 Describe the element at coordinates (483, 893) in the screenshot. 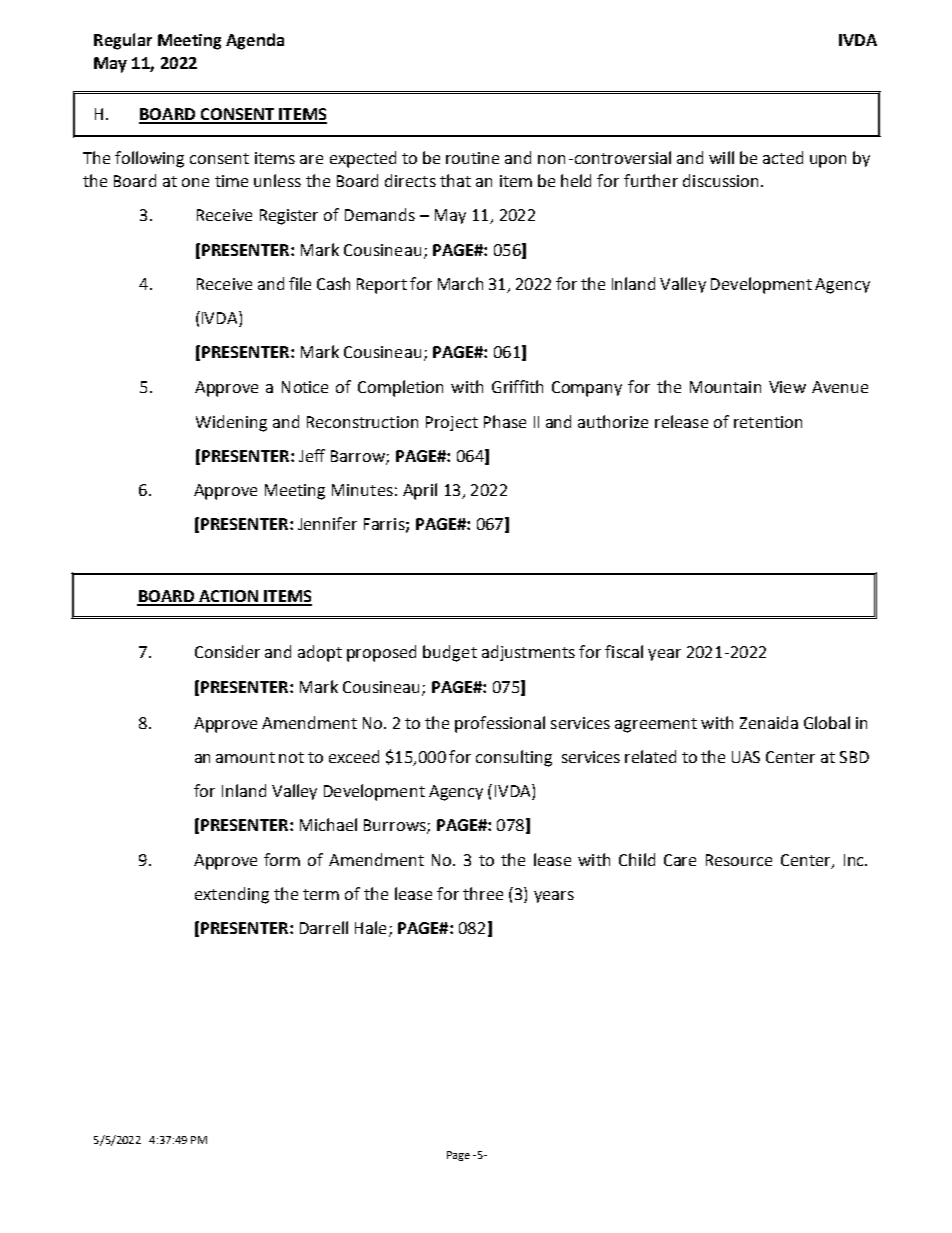

I see `three` at that location.
